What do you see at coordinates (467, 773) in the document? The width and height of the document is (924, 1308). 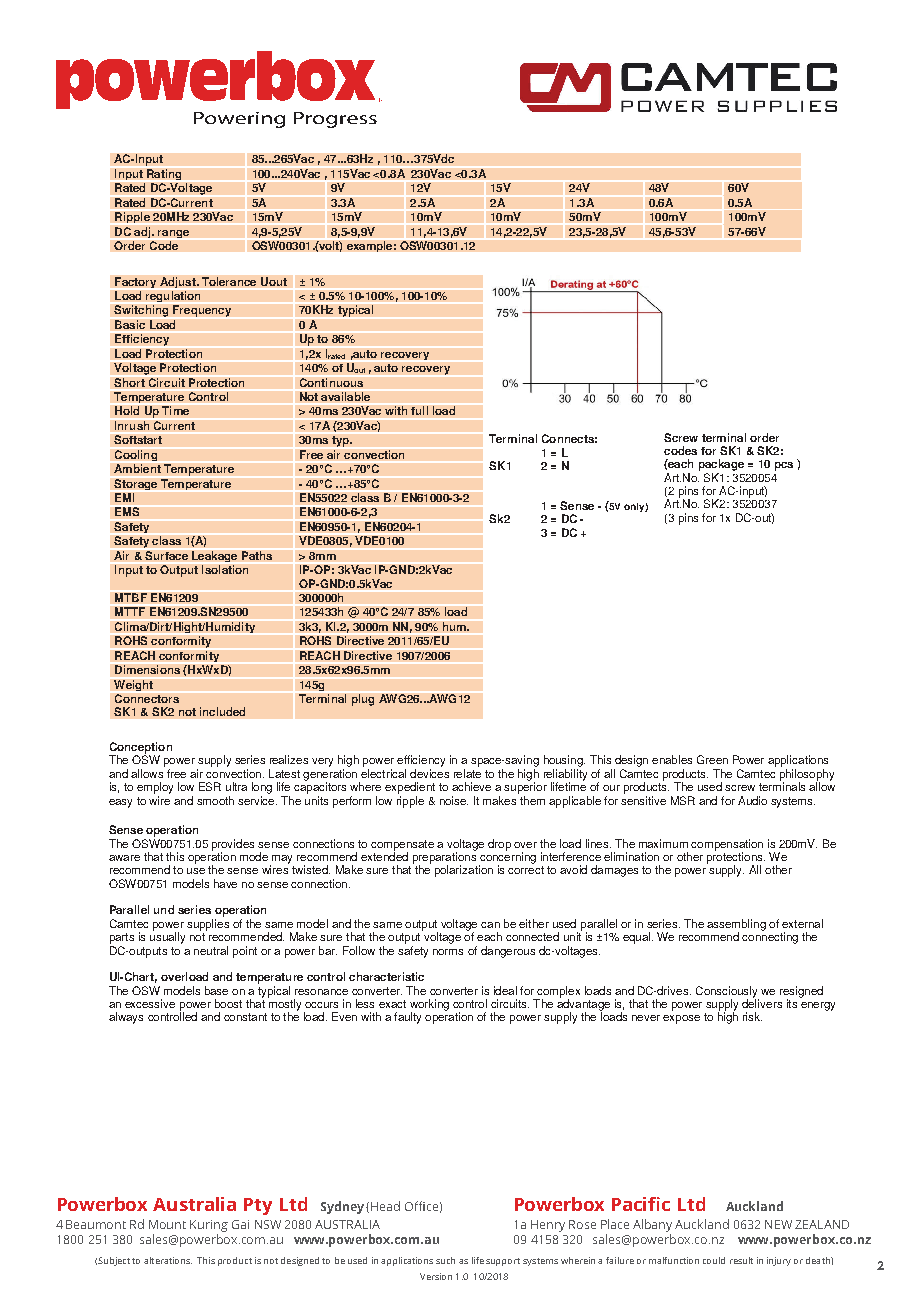 I see `relate` at bounding box center [467, 773].
